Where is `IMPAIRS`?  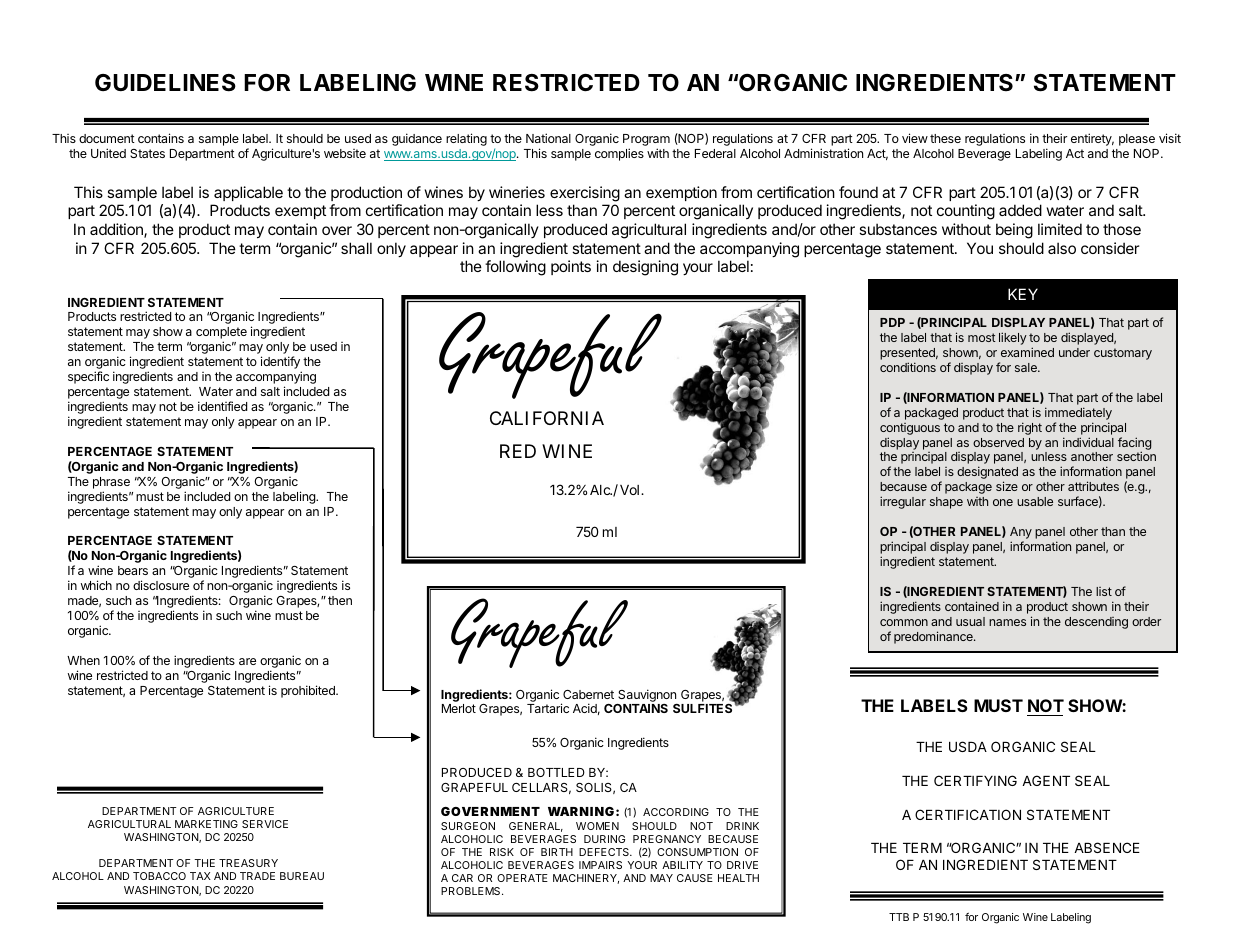
IMPAIRS is located at coordinates (600, 865).
